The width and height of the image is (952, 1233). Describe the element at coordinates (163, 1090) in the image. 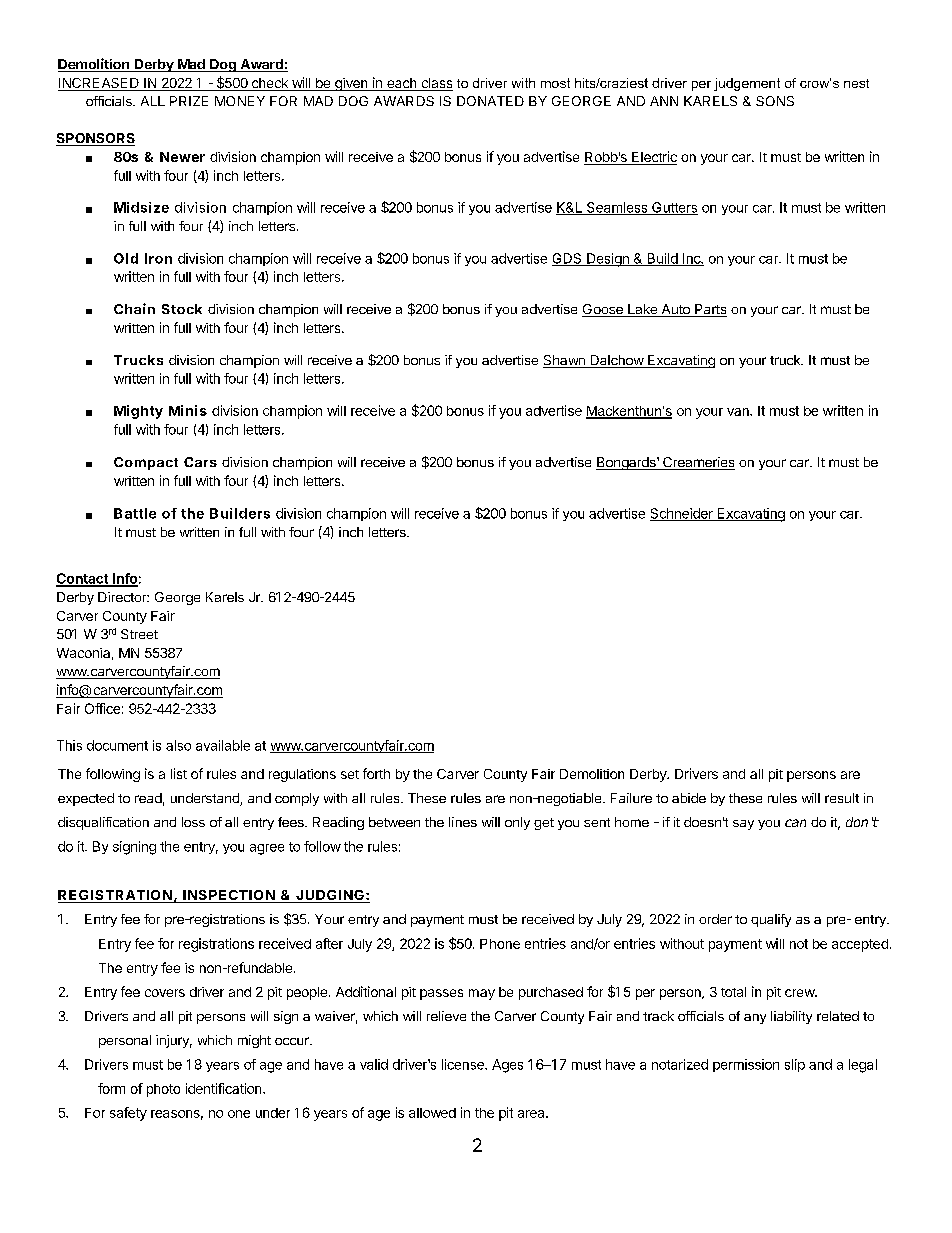

I see `photo` at that location.
